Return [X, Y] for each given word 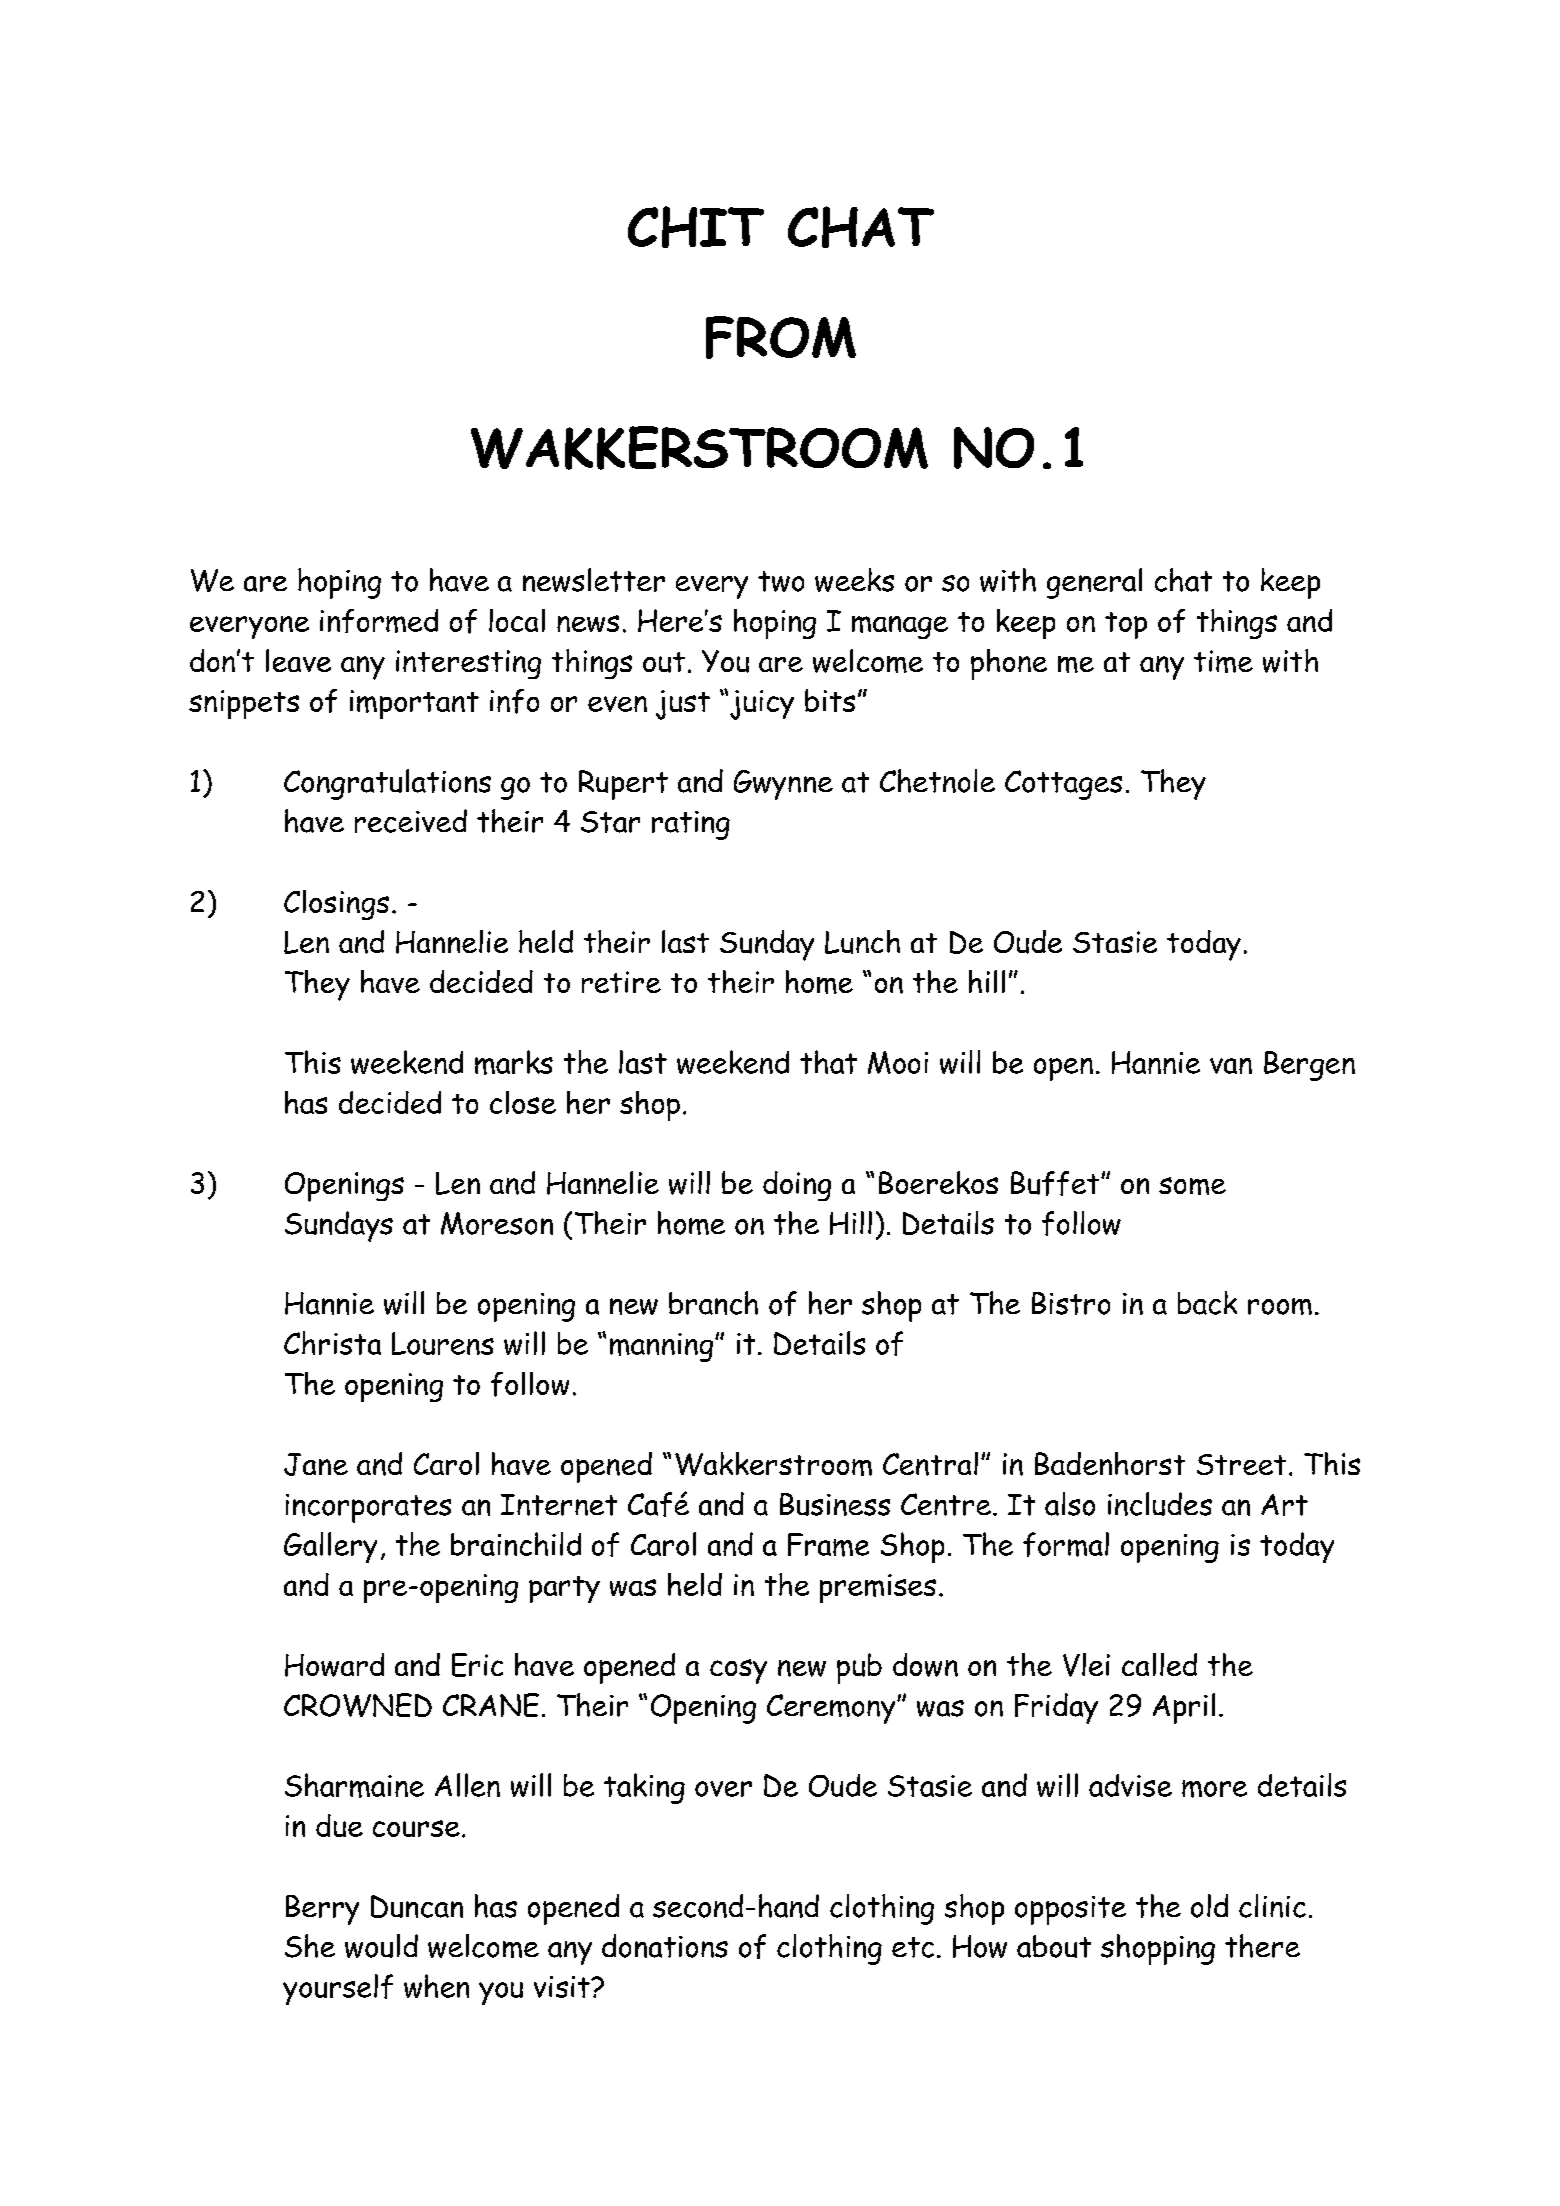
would [381, 1946]
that [828, 1062]
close [523, 1102]
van [1231, 1066]
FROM [781, 337]
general [1094, 583]
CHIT [696, 227]
